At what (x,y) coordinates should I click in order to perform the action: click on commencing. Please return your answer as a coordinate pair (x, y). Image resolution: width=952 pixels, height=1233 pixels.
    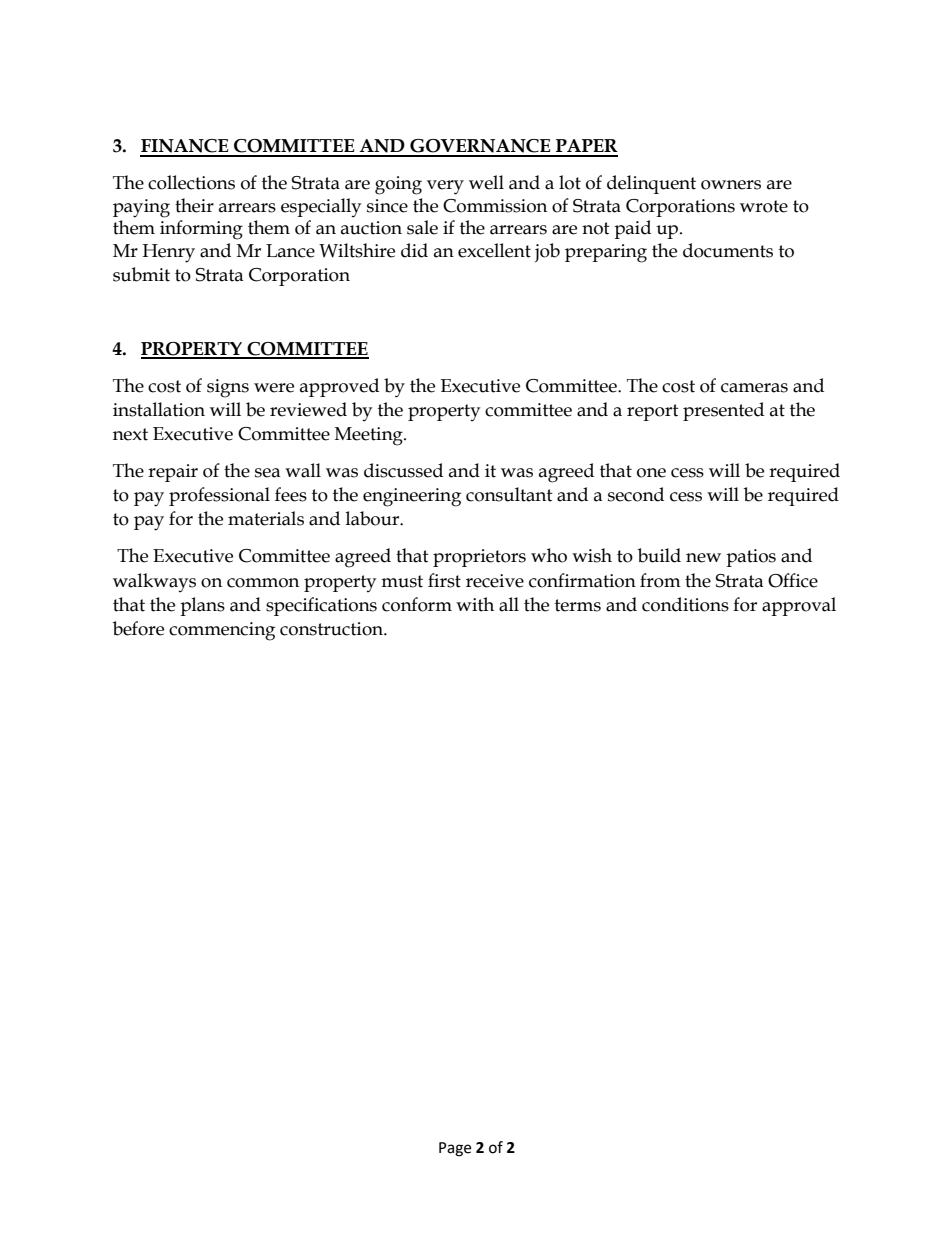
    Looking at the image, I should click on (222, 631).
